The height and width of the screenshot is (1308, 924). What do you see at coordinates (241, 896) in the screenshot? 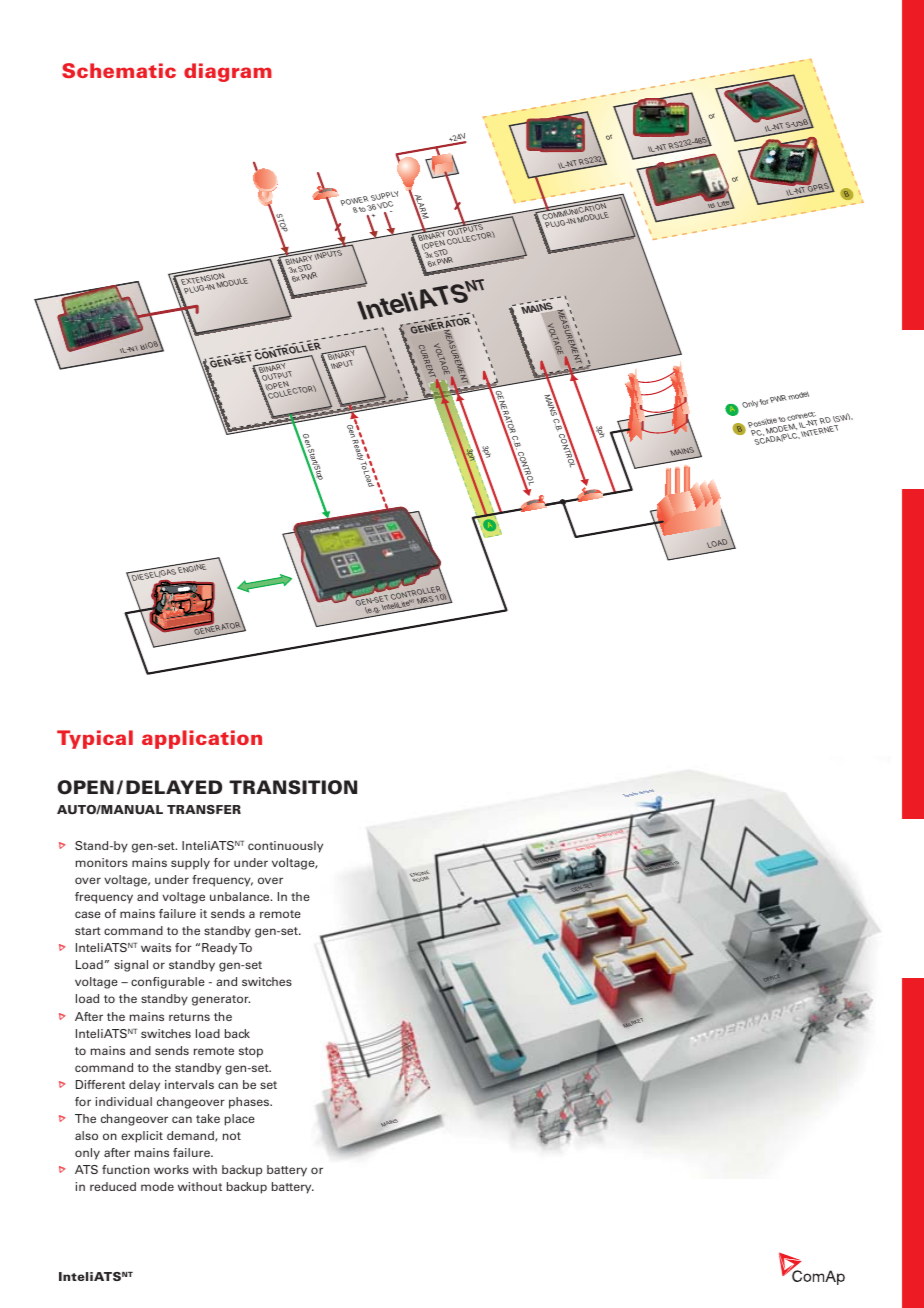
I see `unbalance` at bounding box center [241, 896].
